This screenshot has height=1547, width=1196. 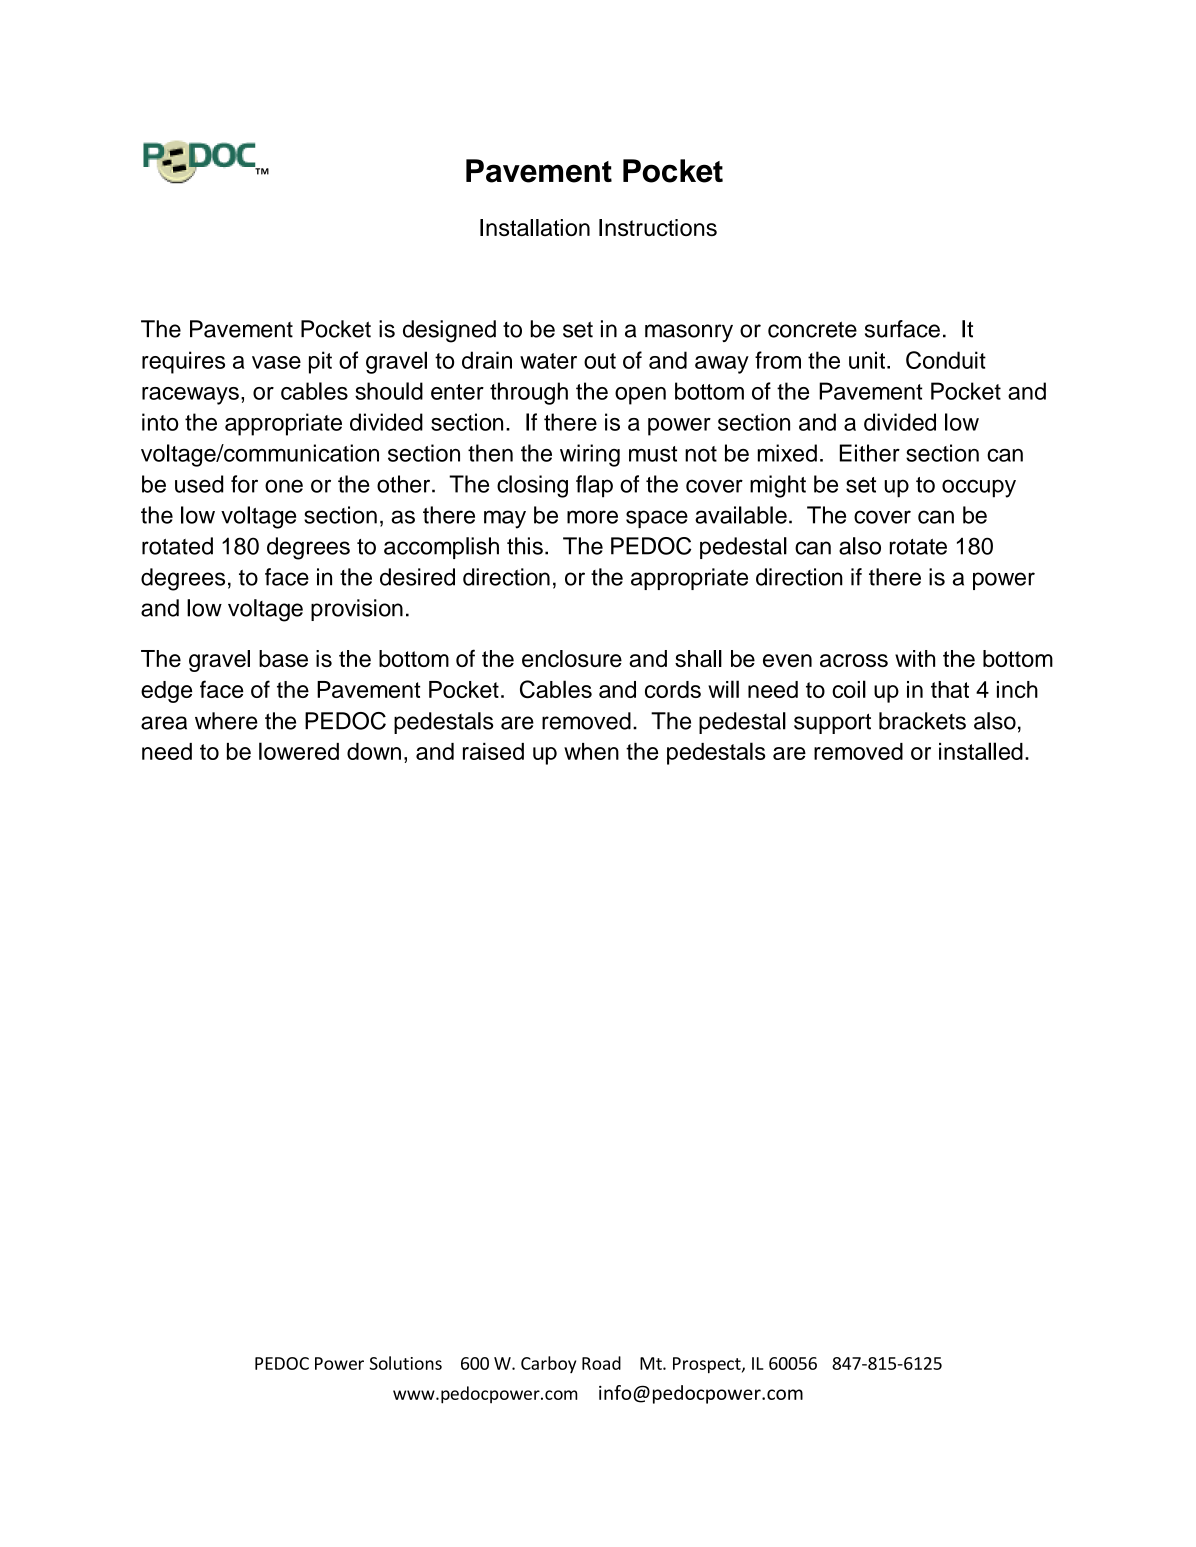 What do you see at coordinates (979, 488) in the screenshot?
I see `occupy` at bounding box center [979, 488].
